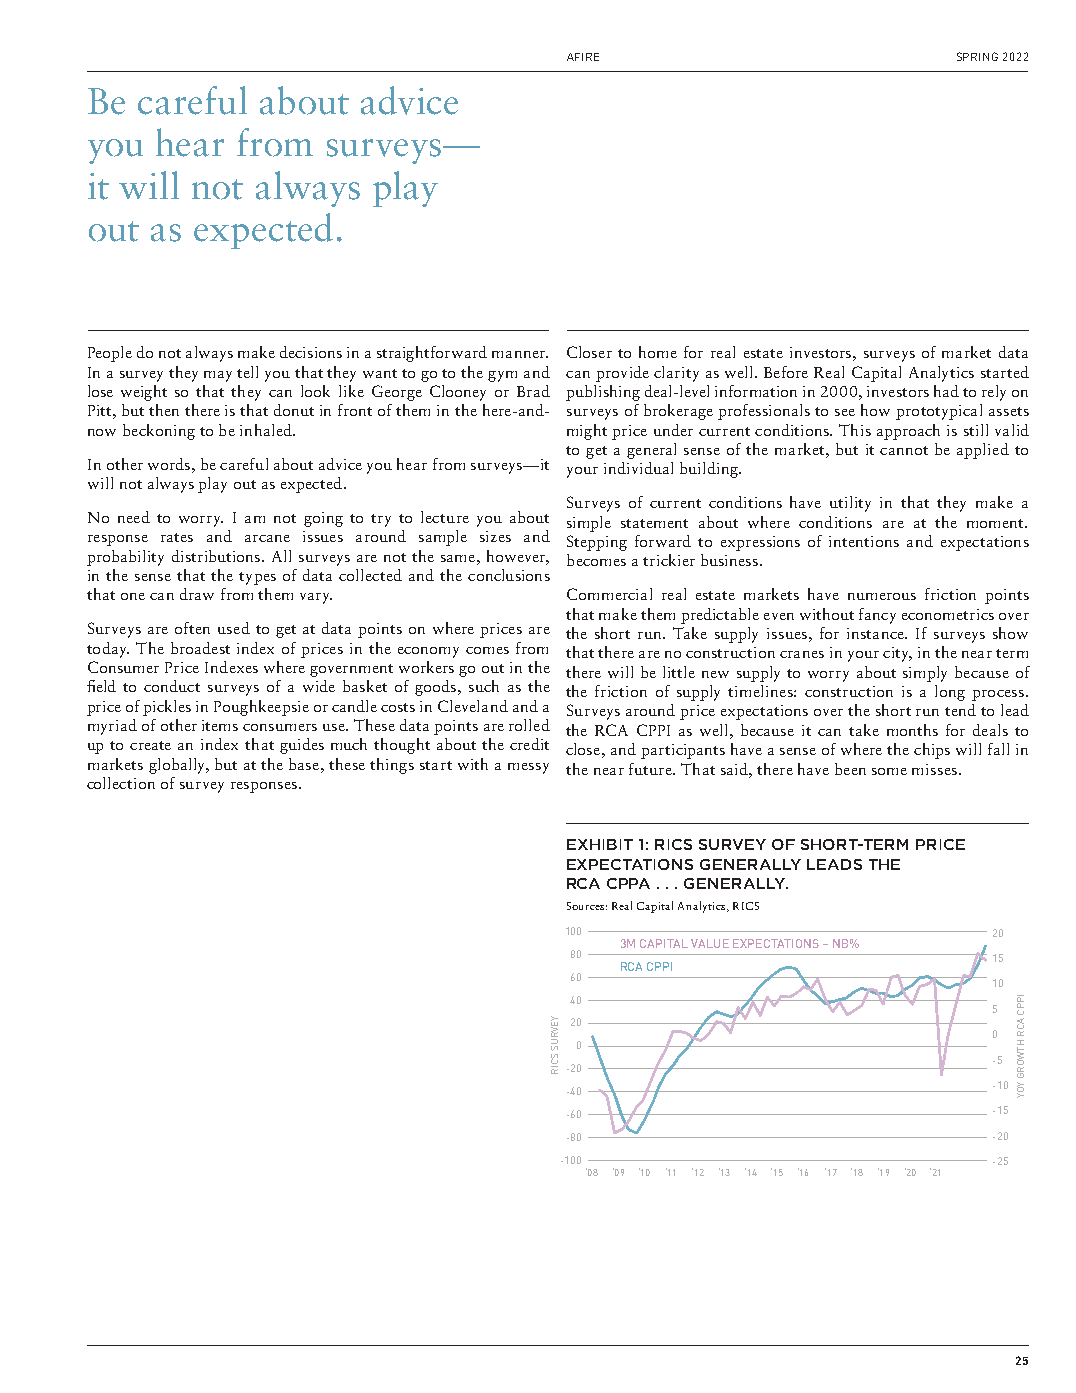 This document has height=1393, width=1076. I want to click on collection, so click(121, 783).
